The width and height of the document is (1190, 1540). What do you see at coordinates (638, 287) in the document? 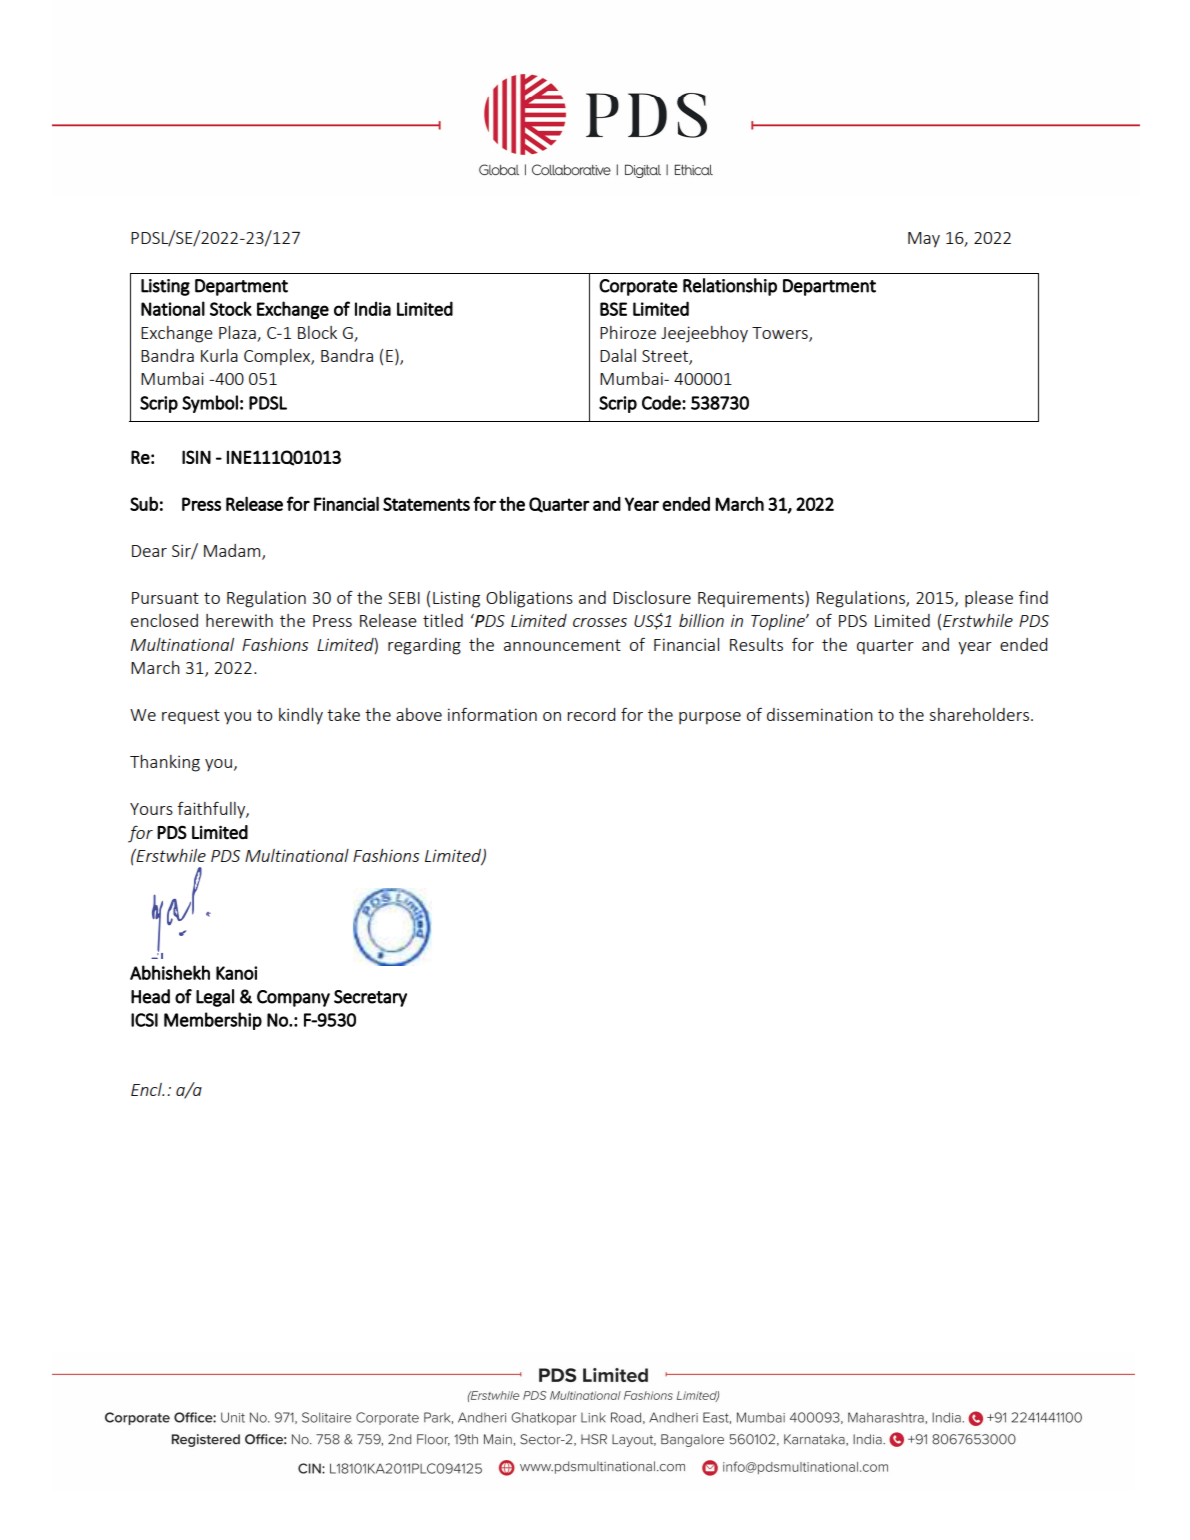
I see `Corporate` at bounding box center [638, 287].
